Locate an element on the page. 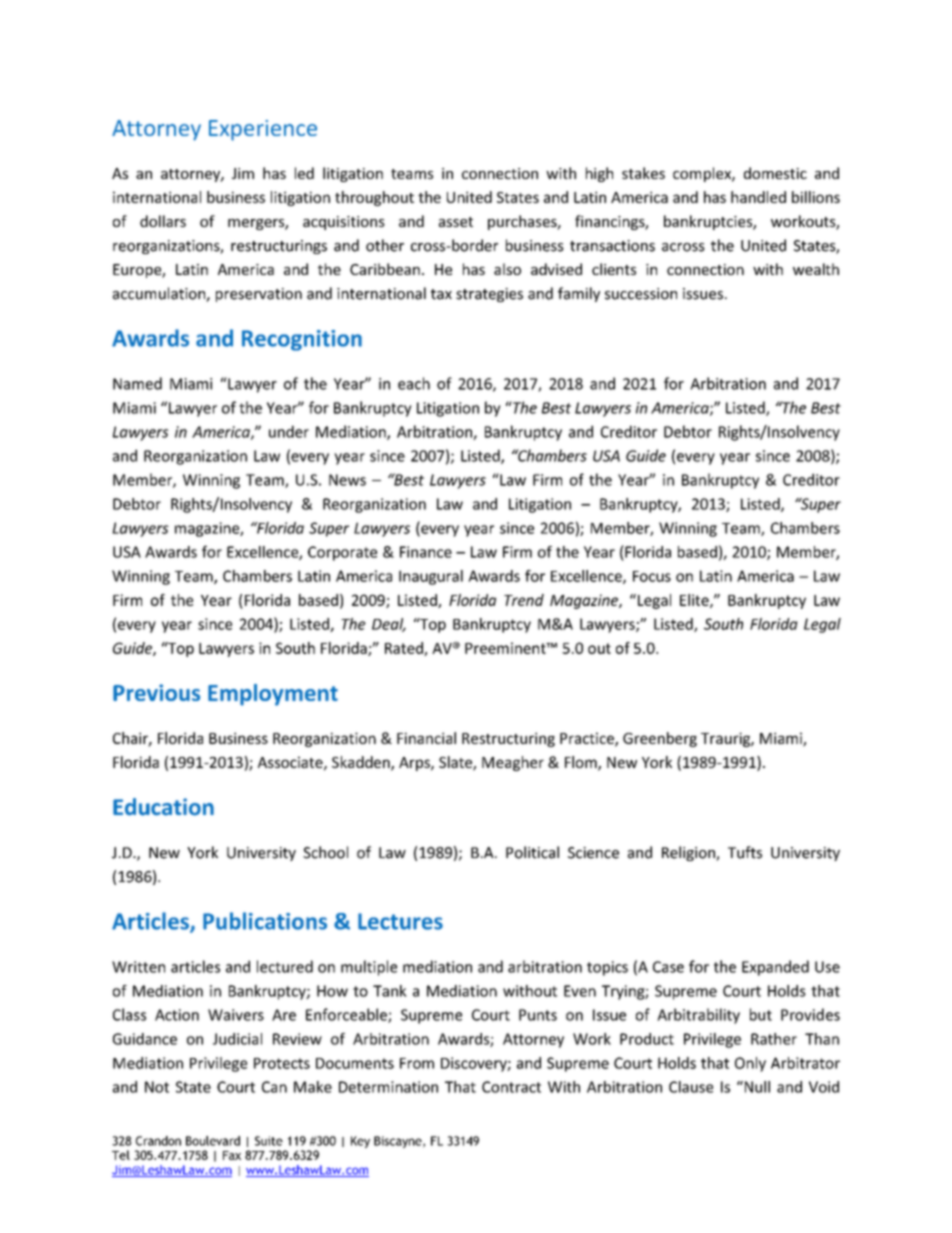 The image size is (952, 1233). Contract is located at coordinates (511, 1087).
